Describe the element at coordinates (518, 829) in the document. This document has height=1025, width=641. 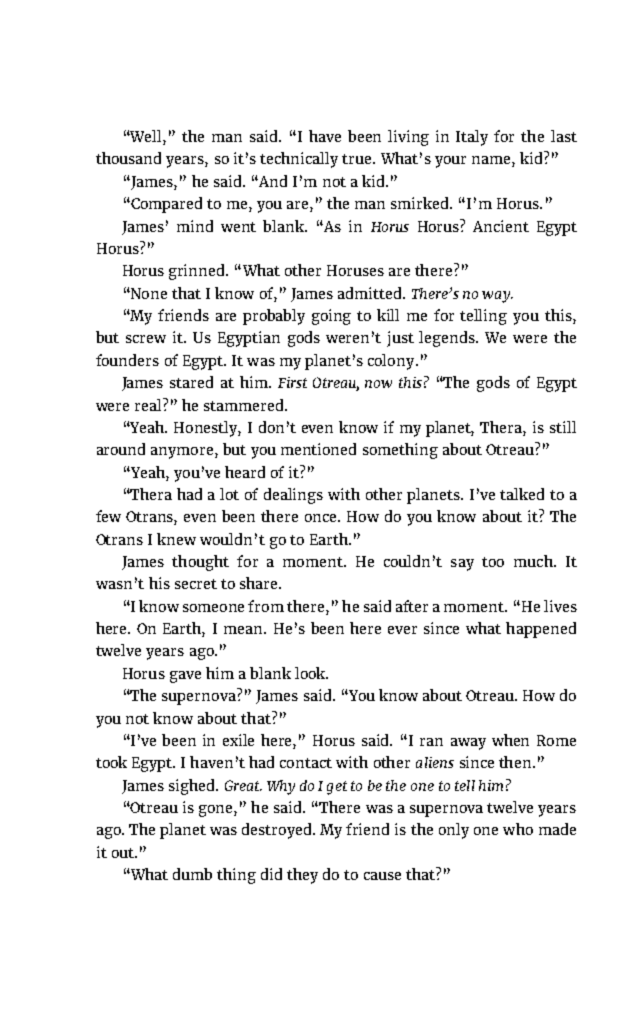
I see `who` at that location.
